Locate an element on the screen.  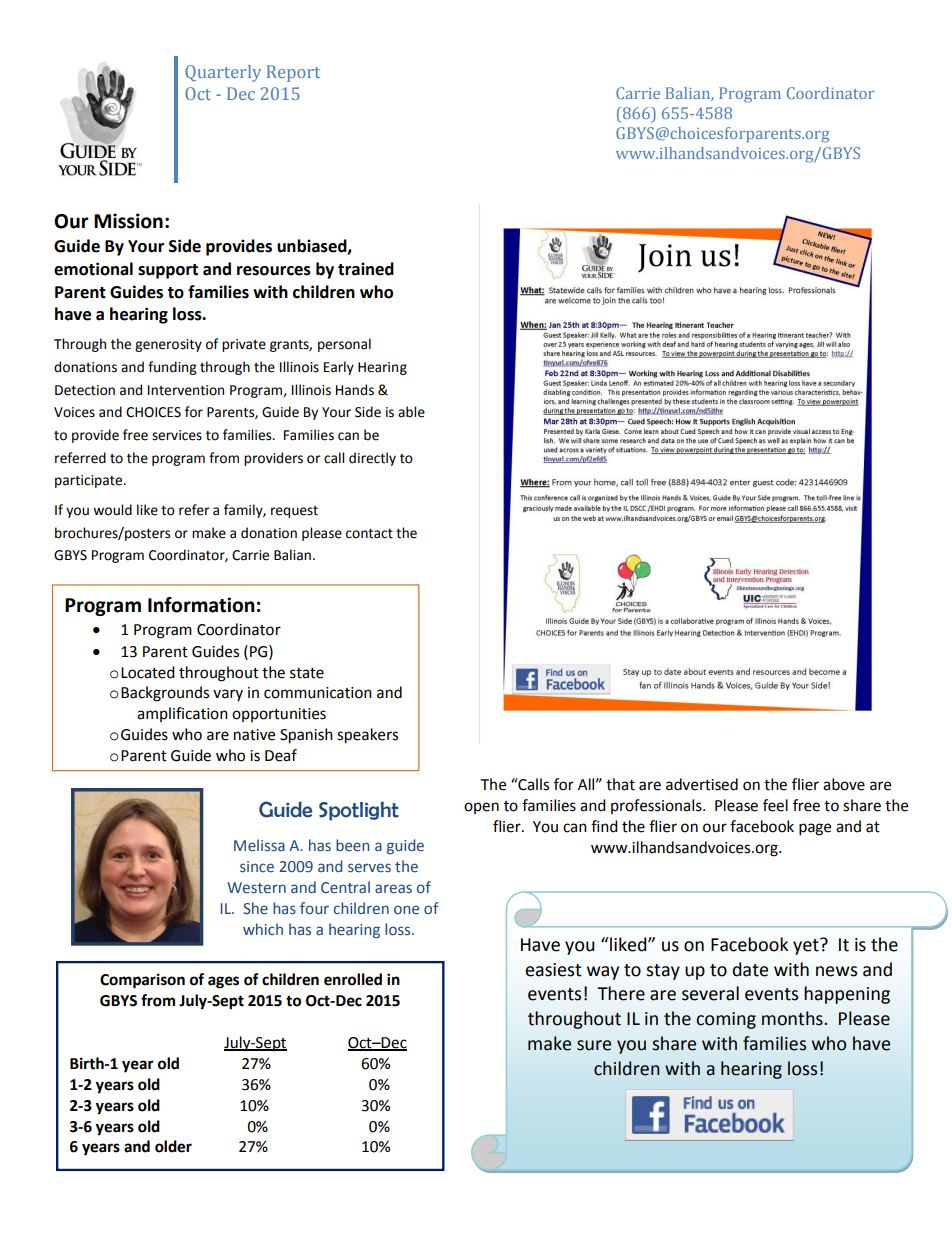
coming is located at coordinates (726, 1020).
